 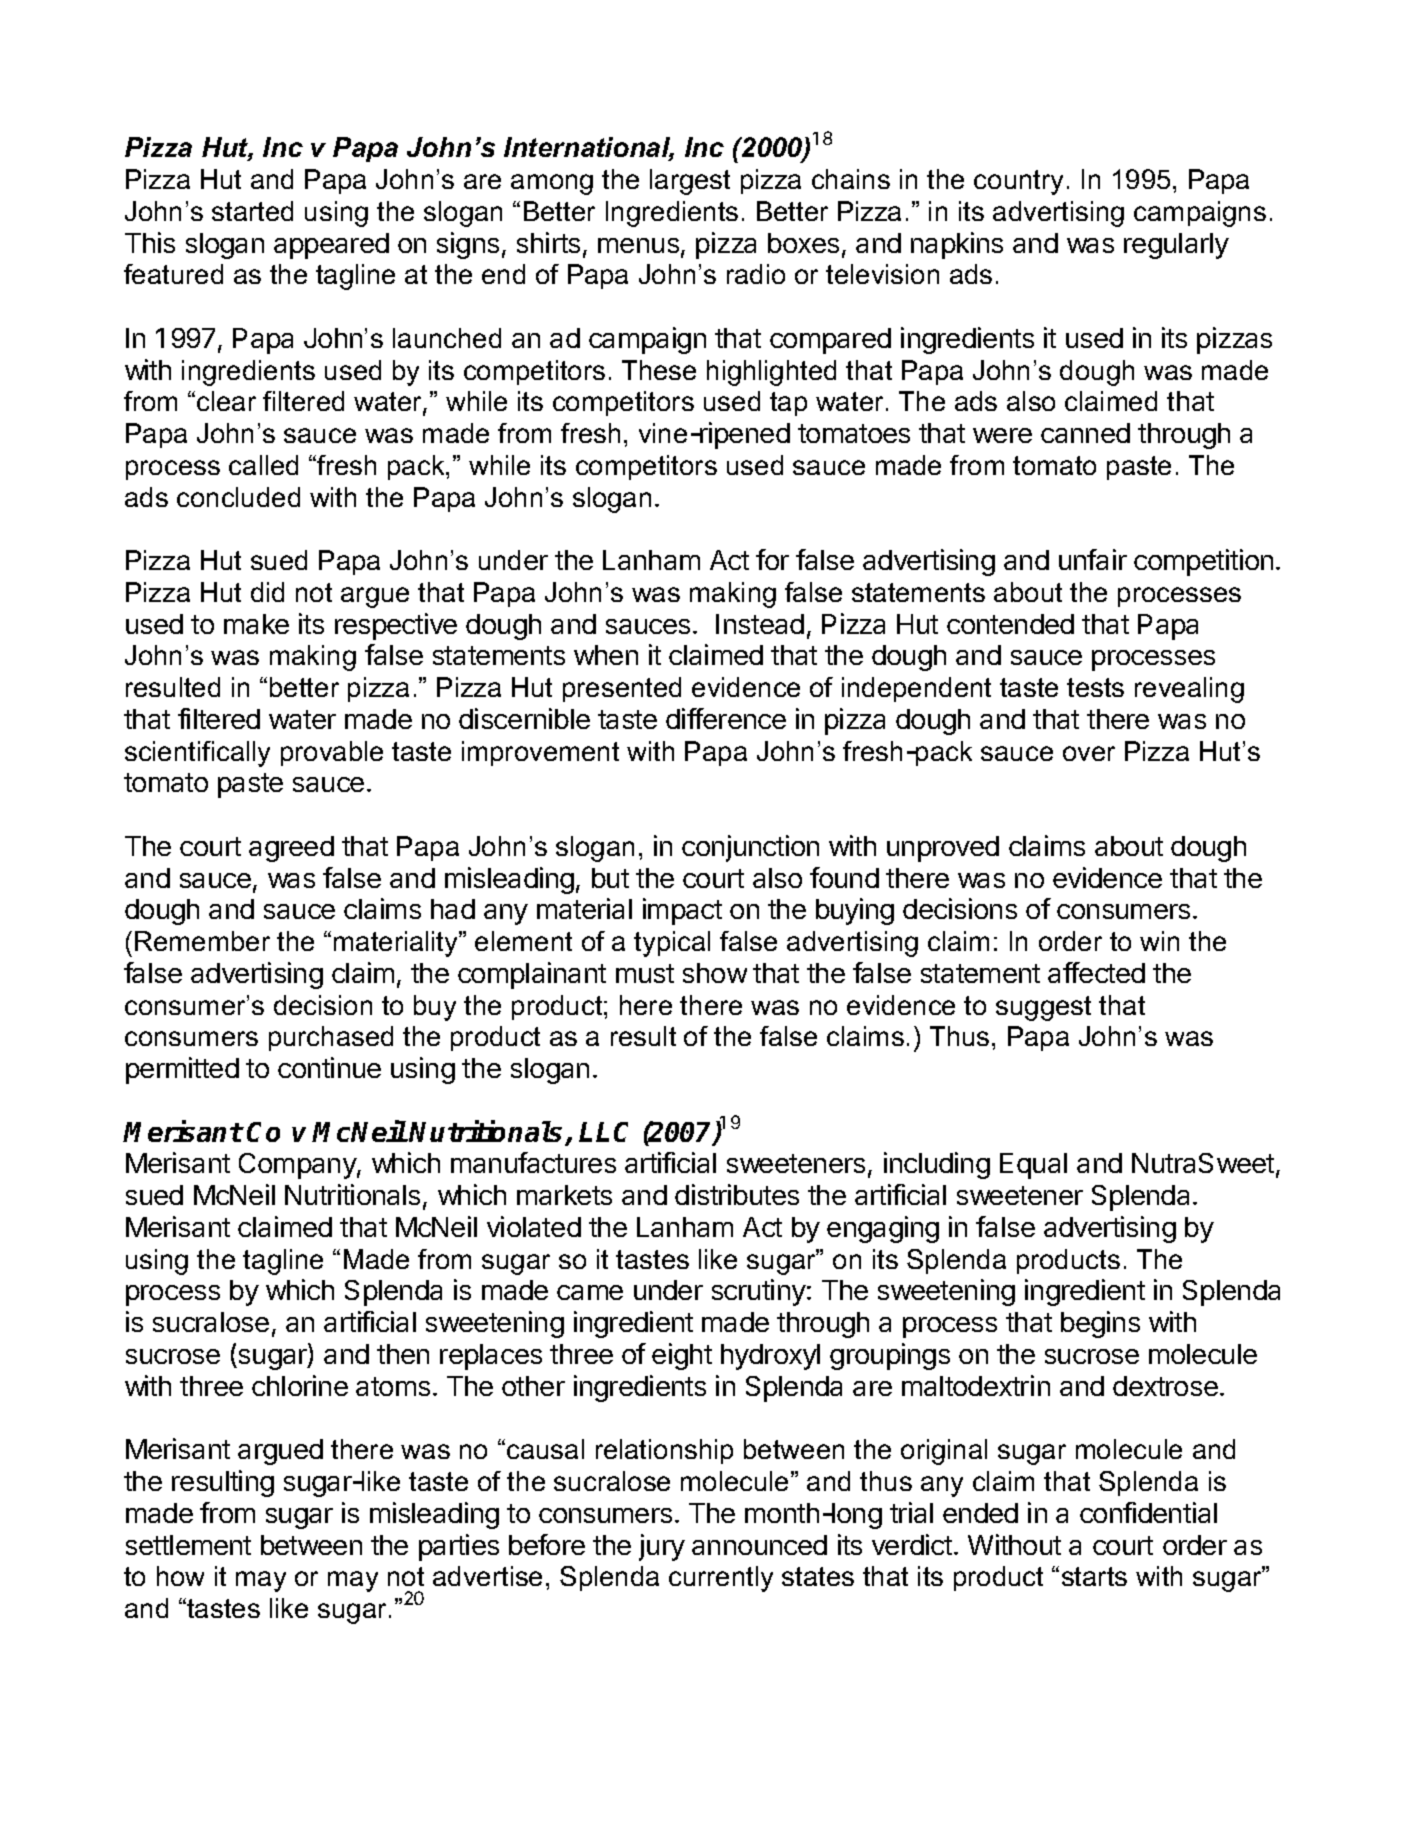 What do you see at coordinates (291, 849) in the document?
I see `agreed` at bounding box center [291, 849].
